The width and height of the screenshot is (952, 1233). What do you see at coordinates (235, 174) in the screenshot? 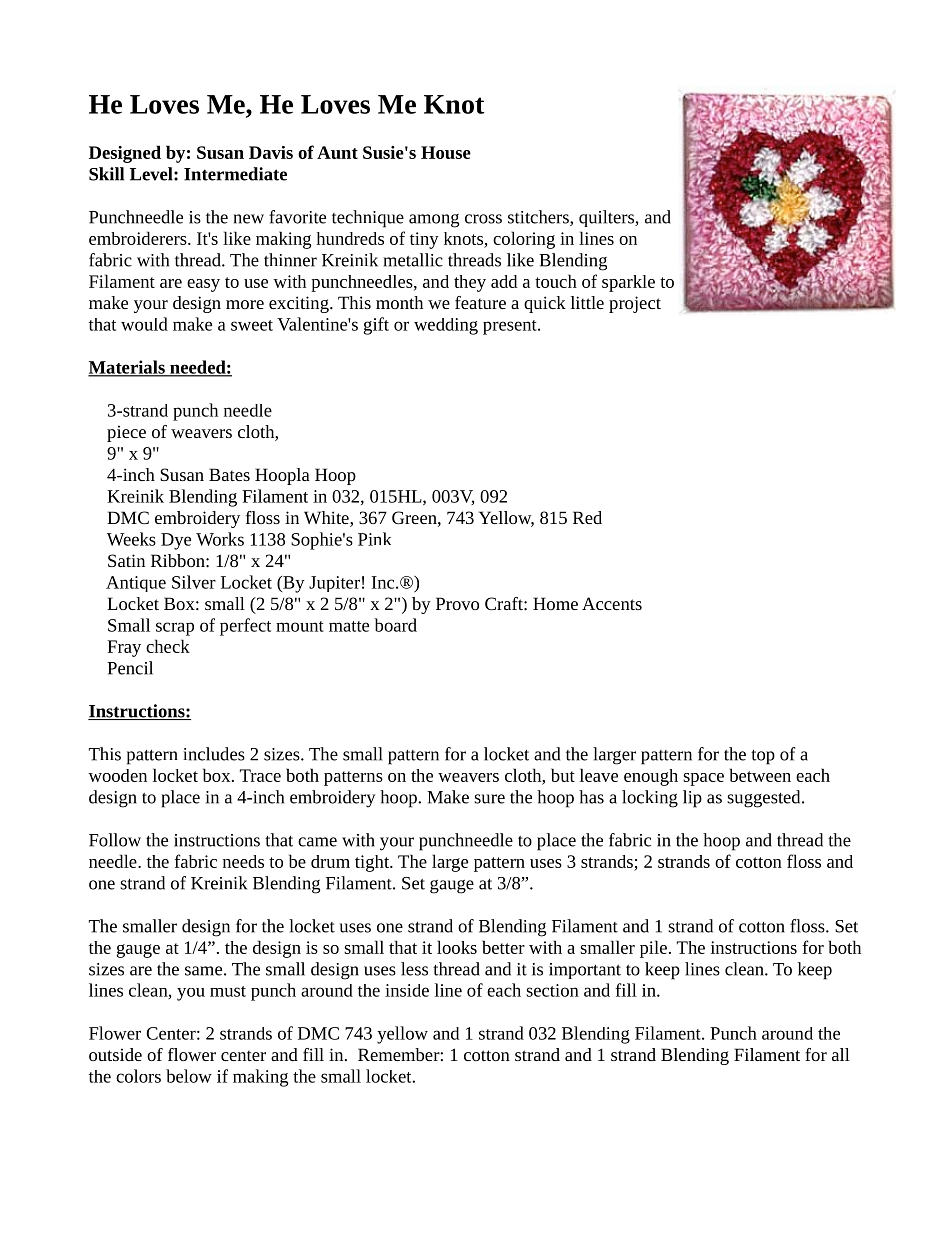
I see `Intermediate` at bounding box center [235, 174].
